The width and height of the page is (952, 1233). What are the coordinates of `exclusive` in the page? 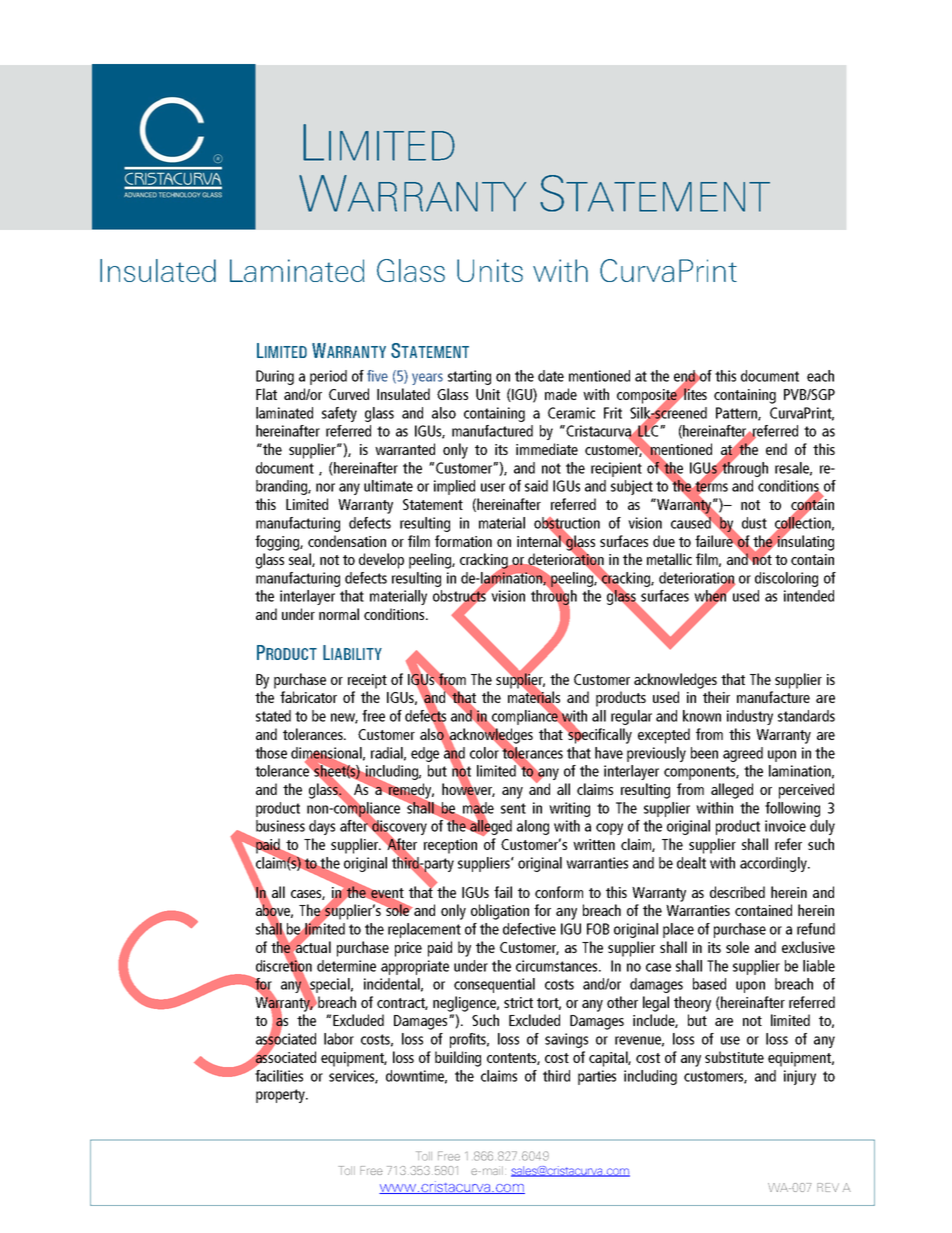 It's located at (808, 947).
